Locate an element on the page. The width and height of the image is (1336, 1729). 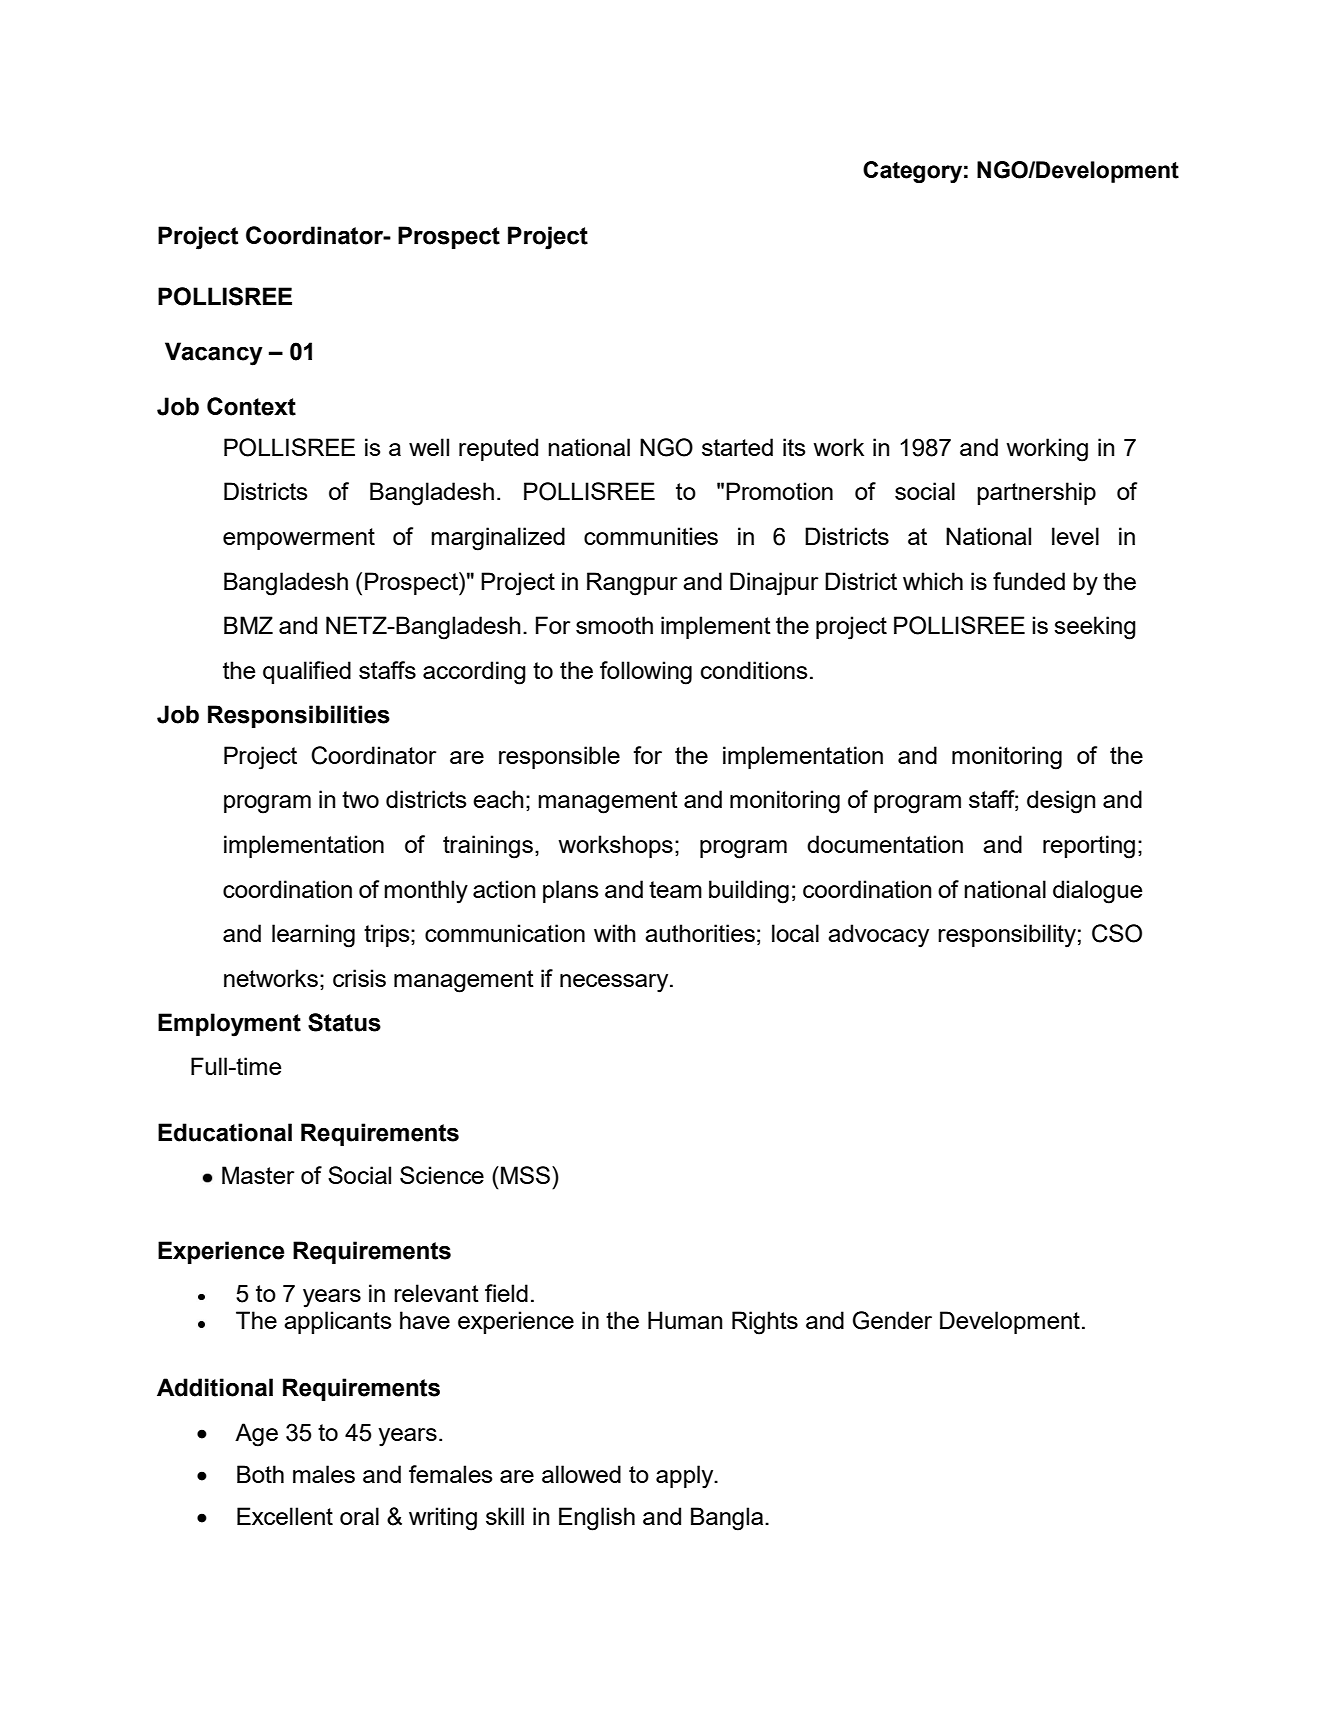
Educational is located at coordinates (225, 1132).
